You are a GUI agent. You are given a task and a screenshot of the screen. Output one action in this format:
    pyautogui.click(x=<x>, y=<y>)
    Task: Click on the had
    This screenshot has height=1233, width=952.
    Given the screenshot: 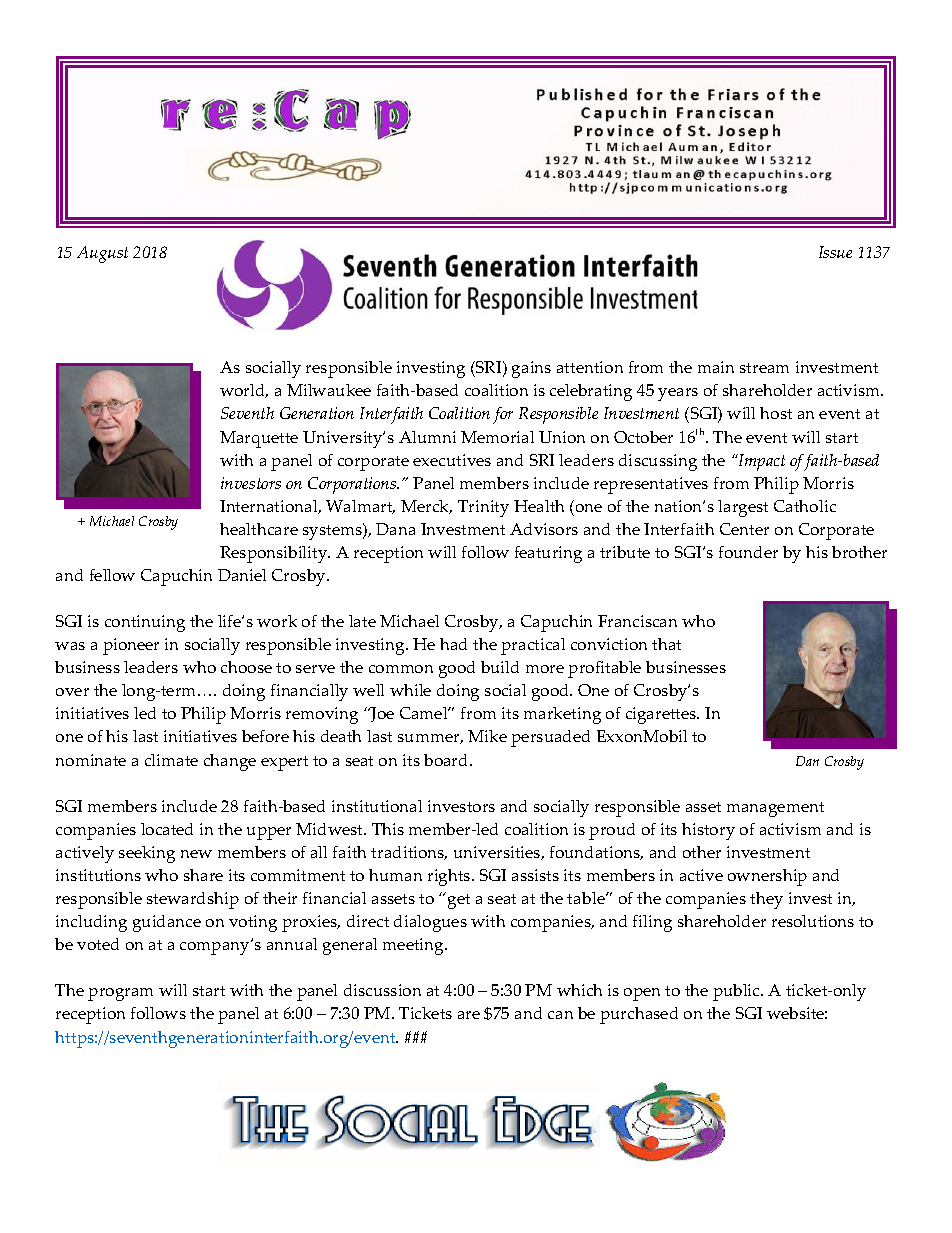 What is the action you would take?
    pyautogui.click(x=453, y=644)
